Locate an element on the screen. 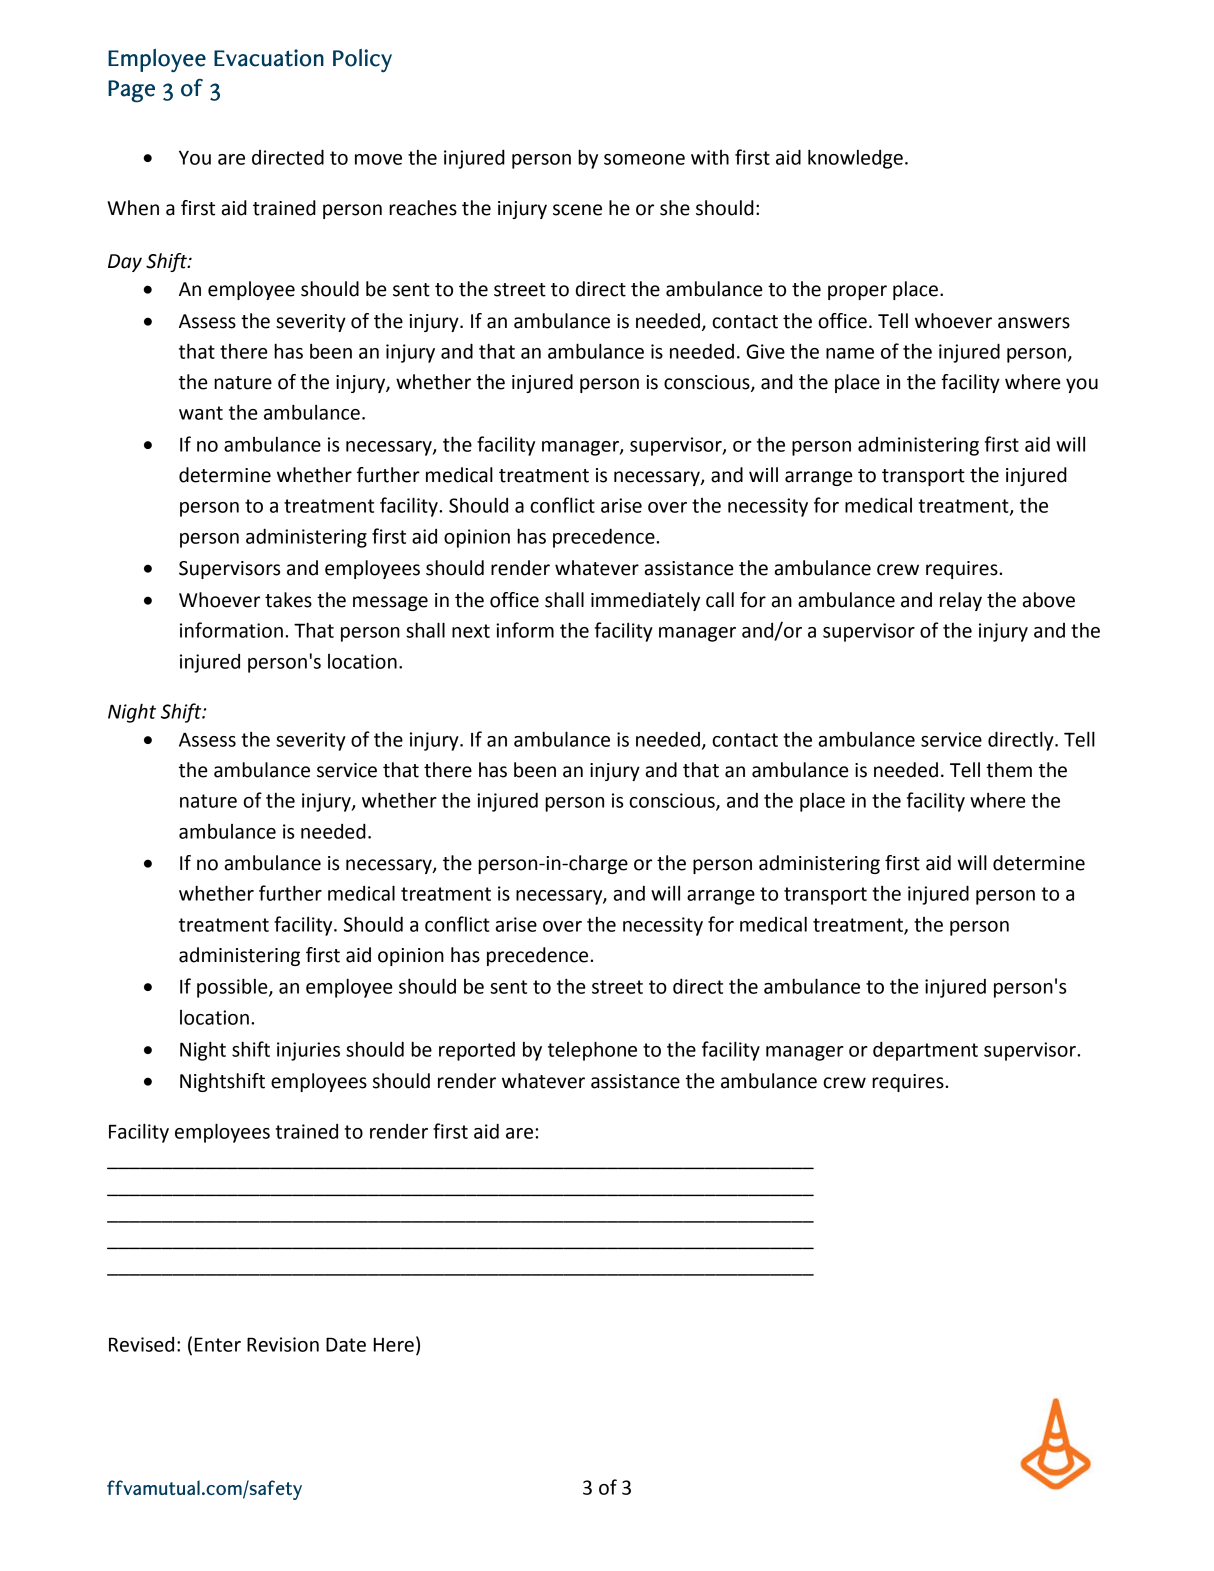 This screenshot has width=1214, height=1571. someone is located at coordinates (644, 159).
